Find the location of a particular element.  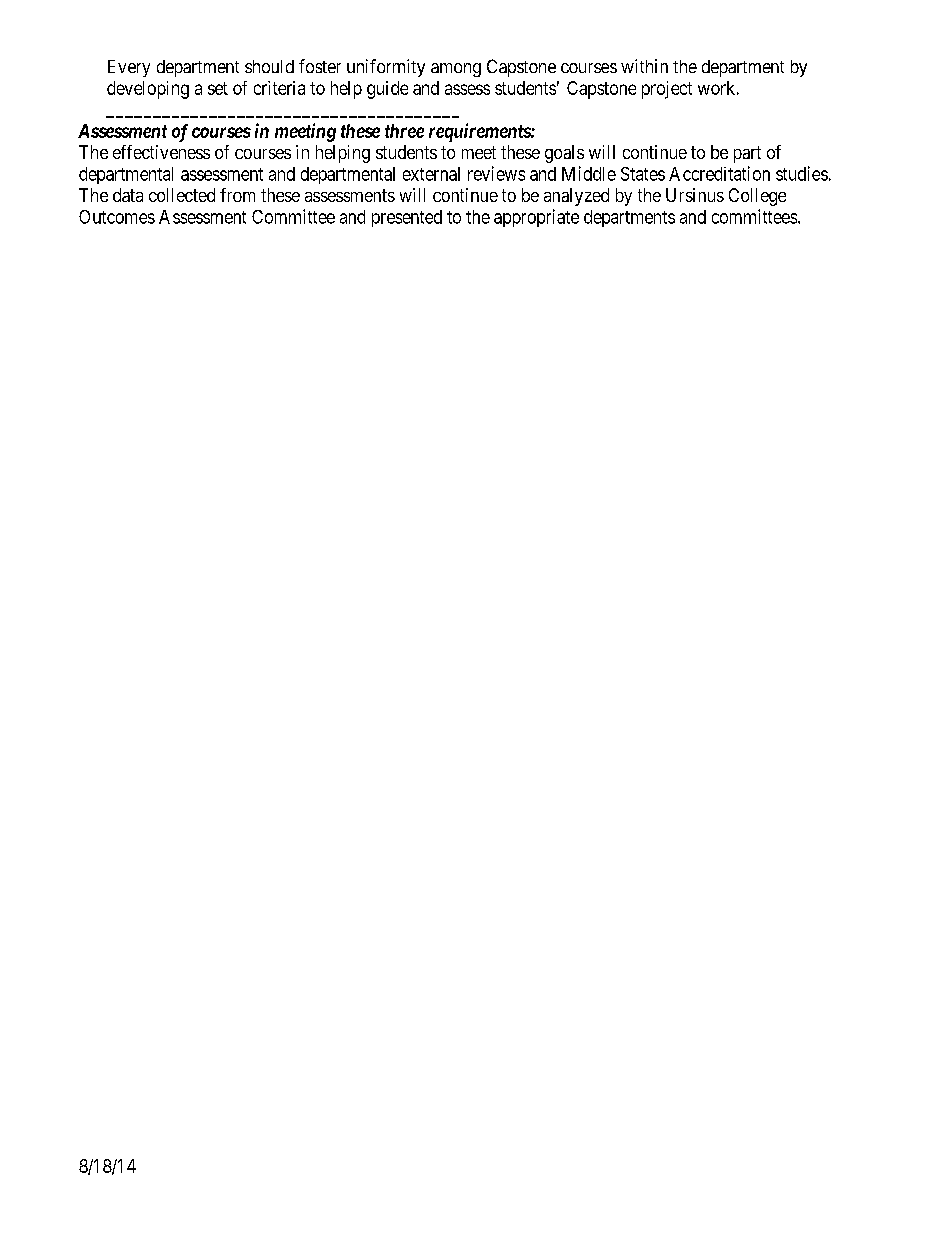

among is located at coordinates (456, 70).
